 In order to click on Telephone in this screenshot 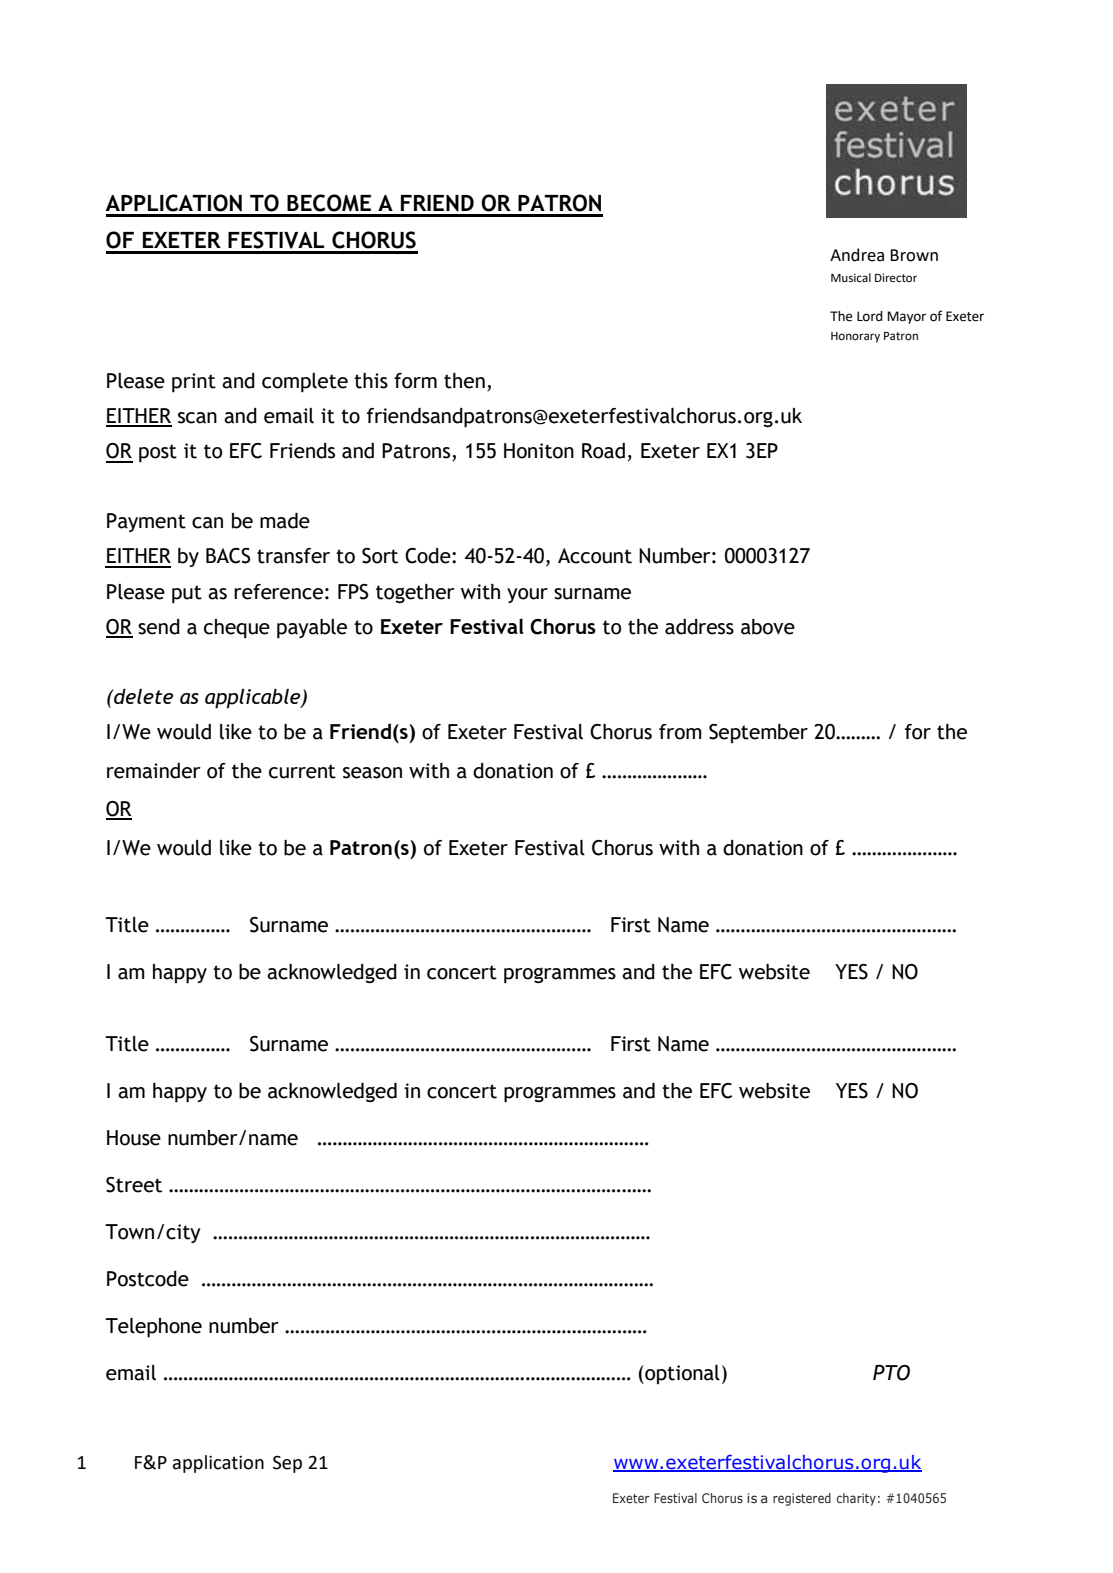, I will do `click(153, 1328)`.
